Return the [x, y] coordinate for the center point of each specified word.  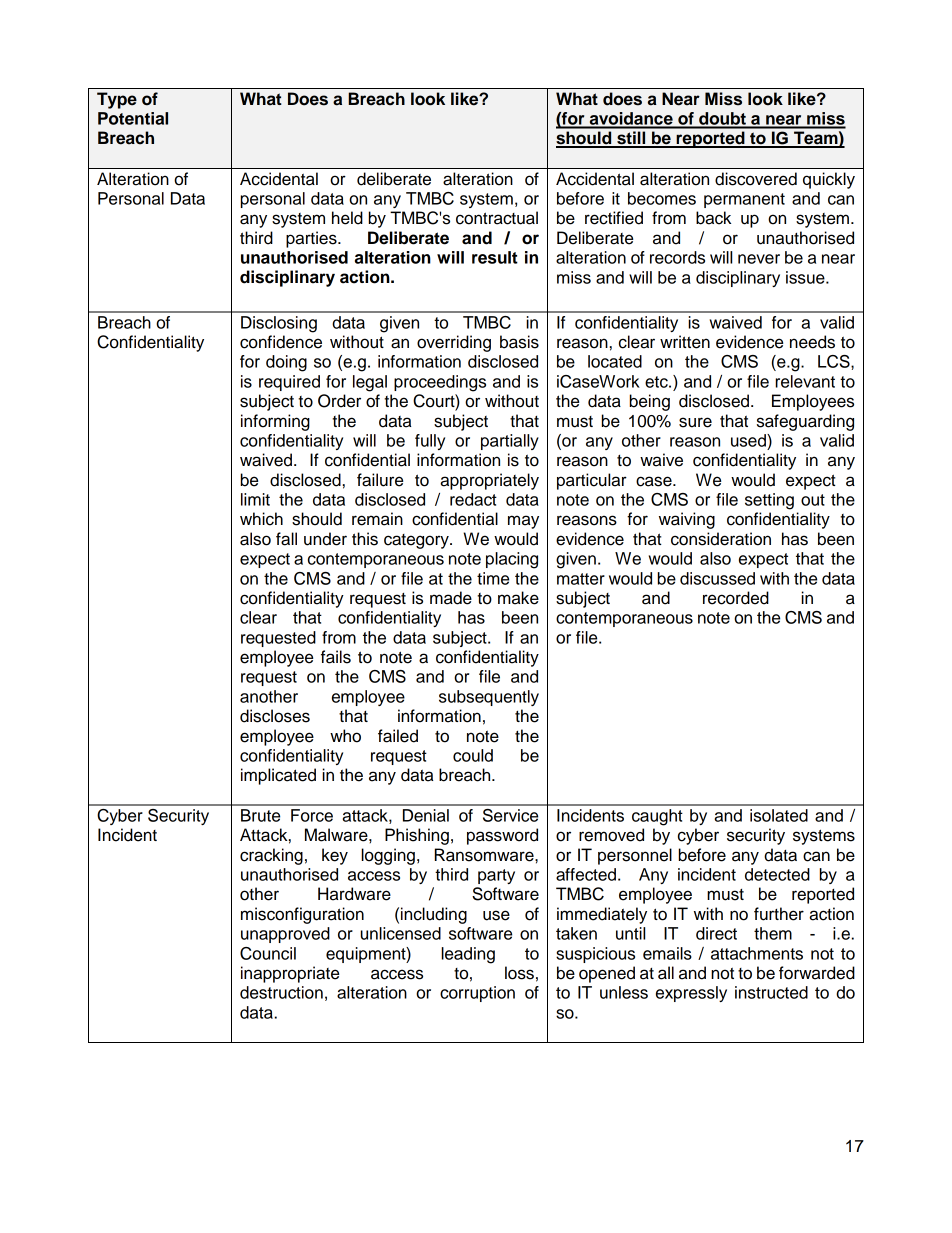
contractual [497, 218]
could [473, 755]
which [261, 519]
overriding [454, 343]
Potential [133, 118]
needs [812, 342]
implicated [278, 776]
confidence [281, 342]
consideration [721, 539]
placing [512, 560]
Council [268, 953]
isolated [779, 815]
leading [468, 955]
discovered [756, 179]
